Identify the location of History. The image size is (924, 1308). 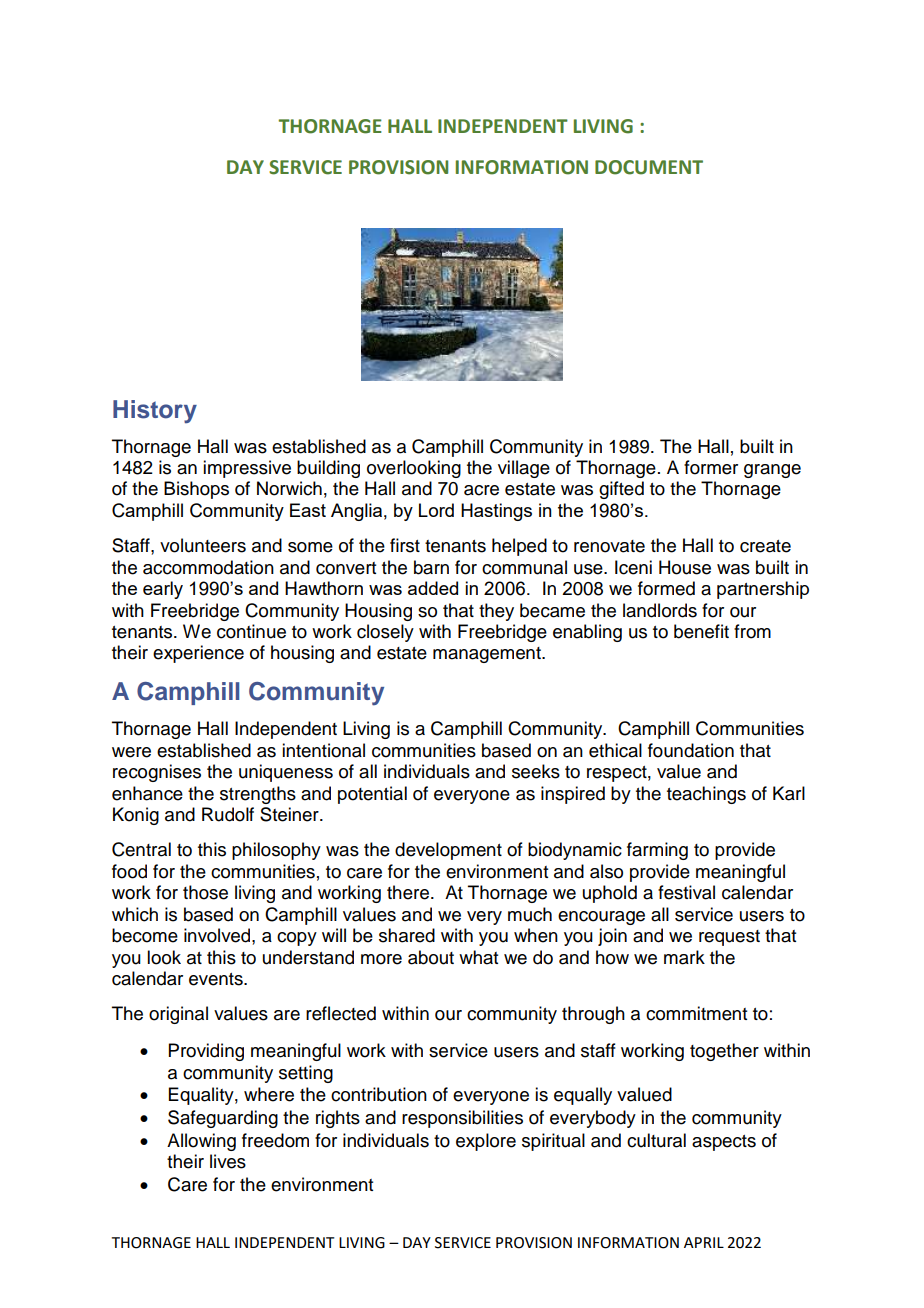
(155, 411).
